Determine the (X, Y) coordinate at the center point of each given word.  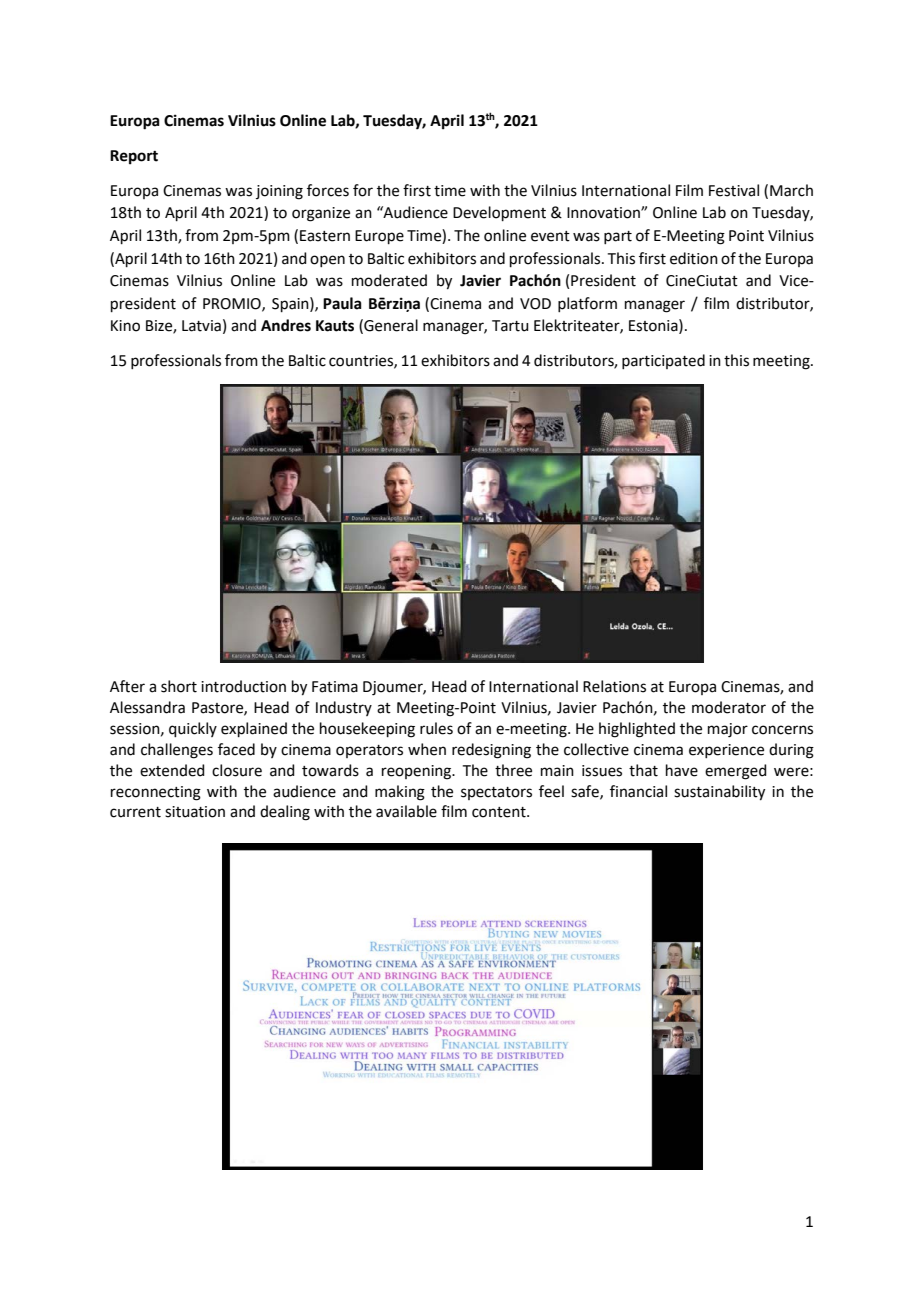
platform (587, 304)
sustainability (719, 793)
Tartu (510, 326)
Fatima (335, 687)
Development (499, 213)
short (179, 686)
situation (195, 812)
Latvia (201, 326)
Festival (734, 190)
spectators (496, 793)
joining (279, 192)
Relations (614, 686)
